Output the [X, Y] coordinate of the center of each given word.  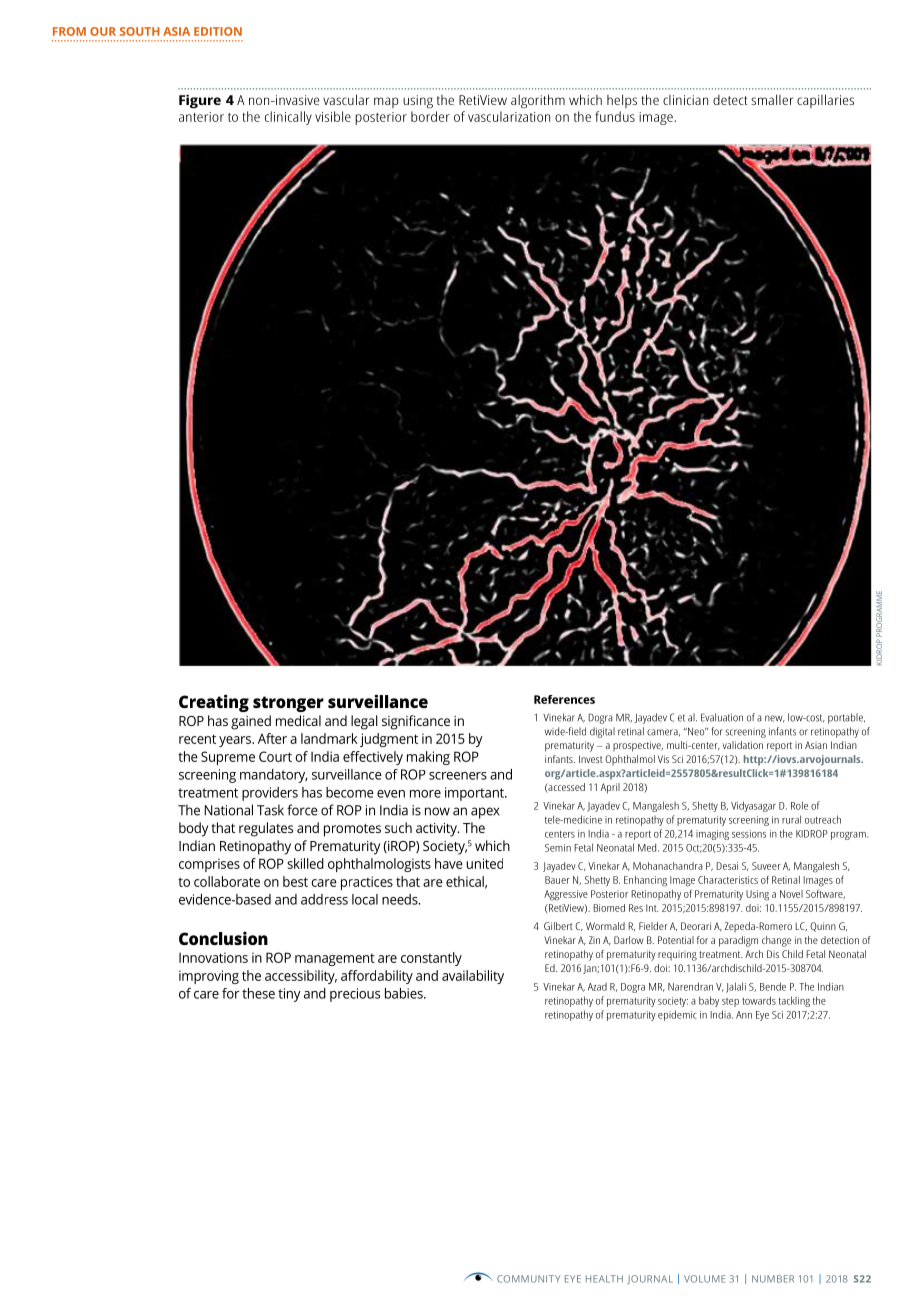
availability [473, 977]
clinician [685, 100]
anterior [201, 117]
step [730, 1002]
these [258, 993]
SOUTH [140, 31]
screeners [458, 776]
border [430, 116]
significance [416, 722]
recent [197, 739]
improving [209, 977]
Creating [214, 703]
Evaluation [722, 717]
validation [742, 745]
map [386, 102]
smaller [772, 99]
